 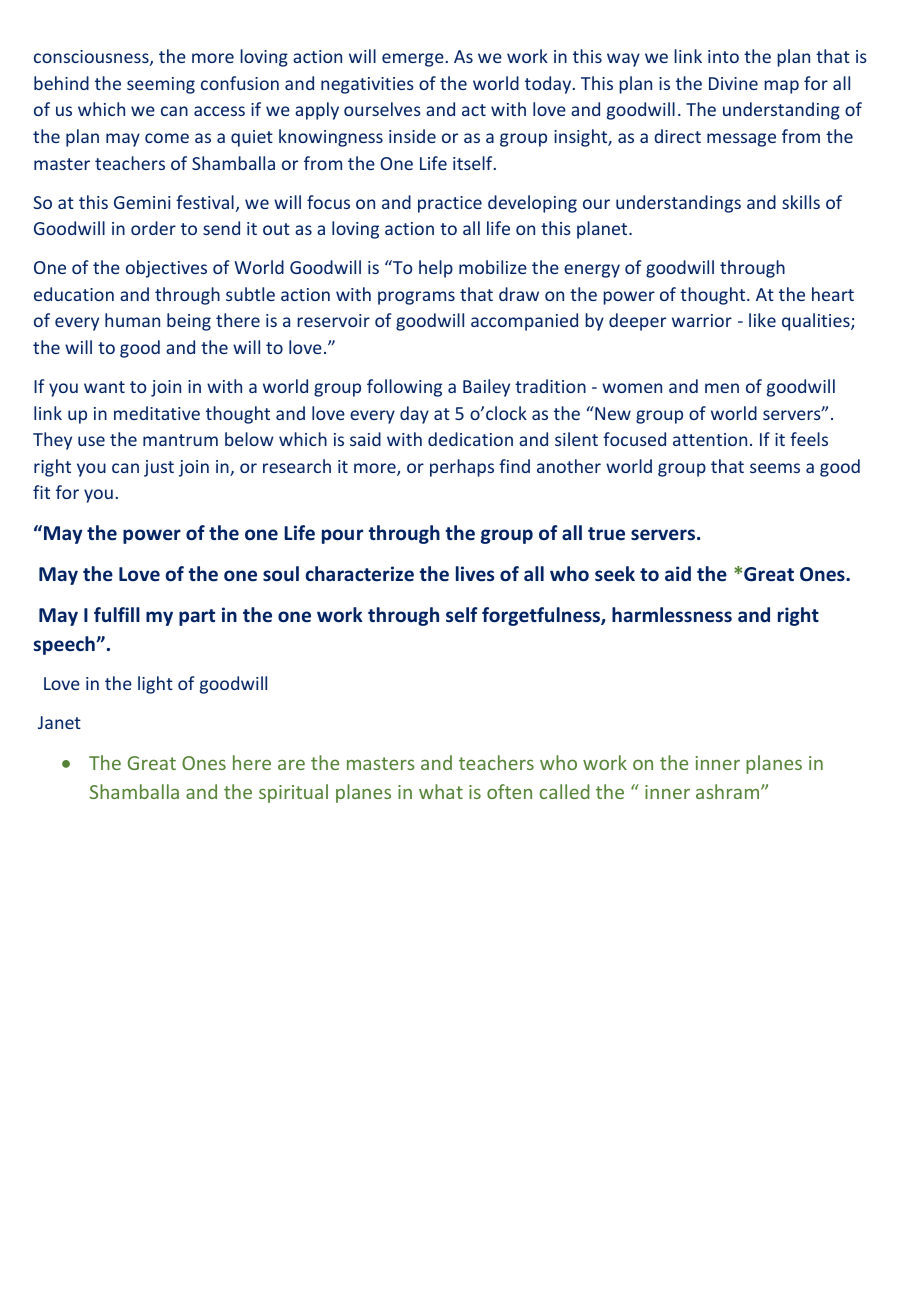 I want to click on Divine, so click(x=733, y=83).
